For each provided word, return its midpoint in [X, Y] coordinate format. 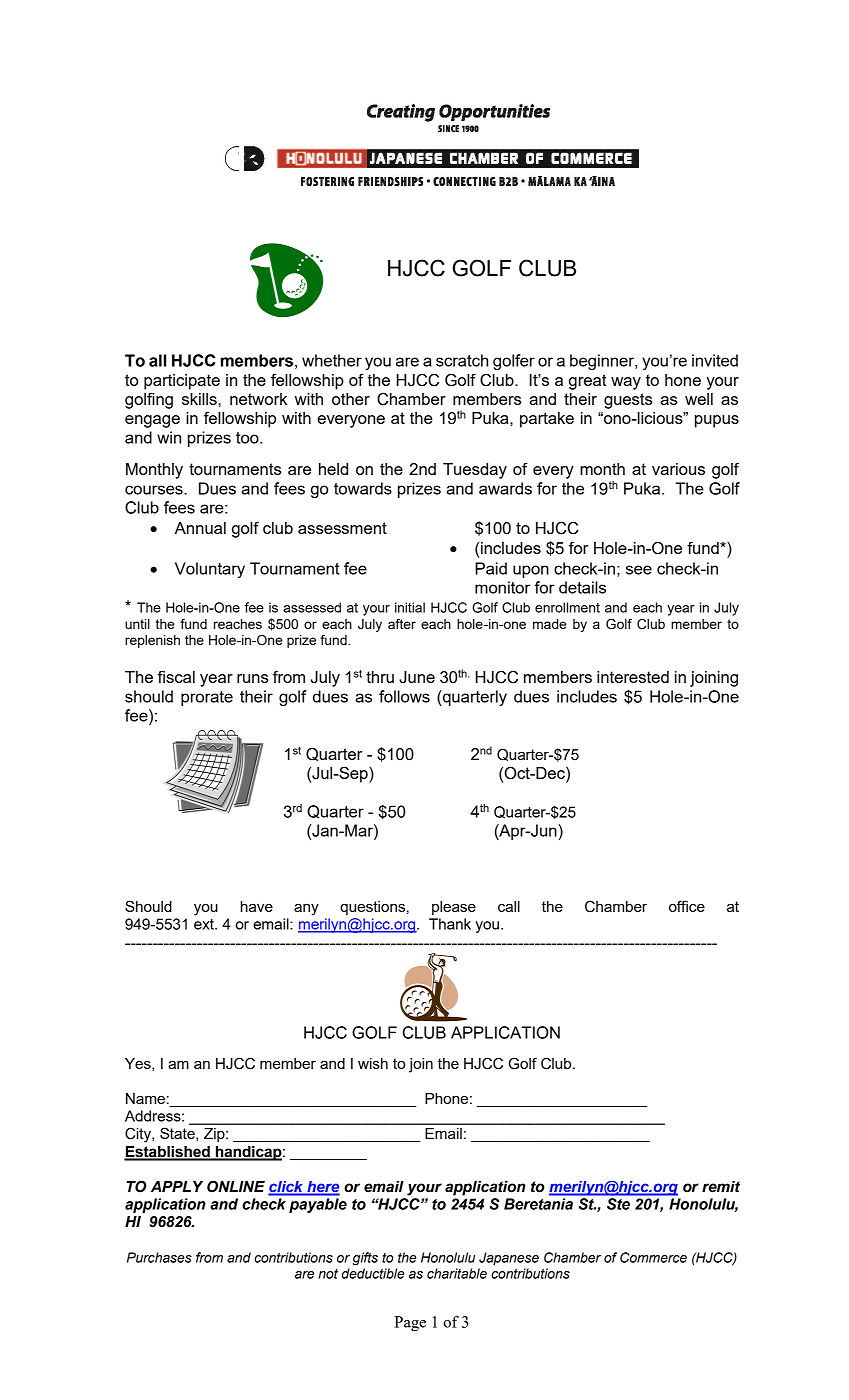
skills [200, 399]
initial [410, 607]
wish [373, 1063]
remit [721, 1187]
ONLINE [236, 1186]
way [626, 383]
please [454, 908]
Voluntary [210, 570]
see [639, 570]
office [687, 906]
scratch [462, 360]
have [257, 906]
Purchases [159, 1257]
